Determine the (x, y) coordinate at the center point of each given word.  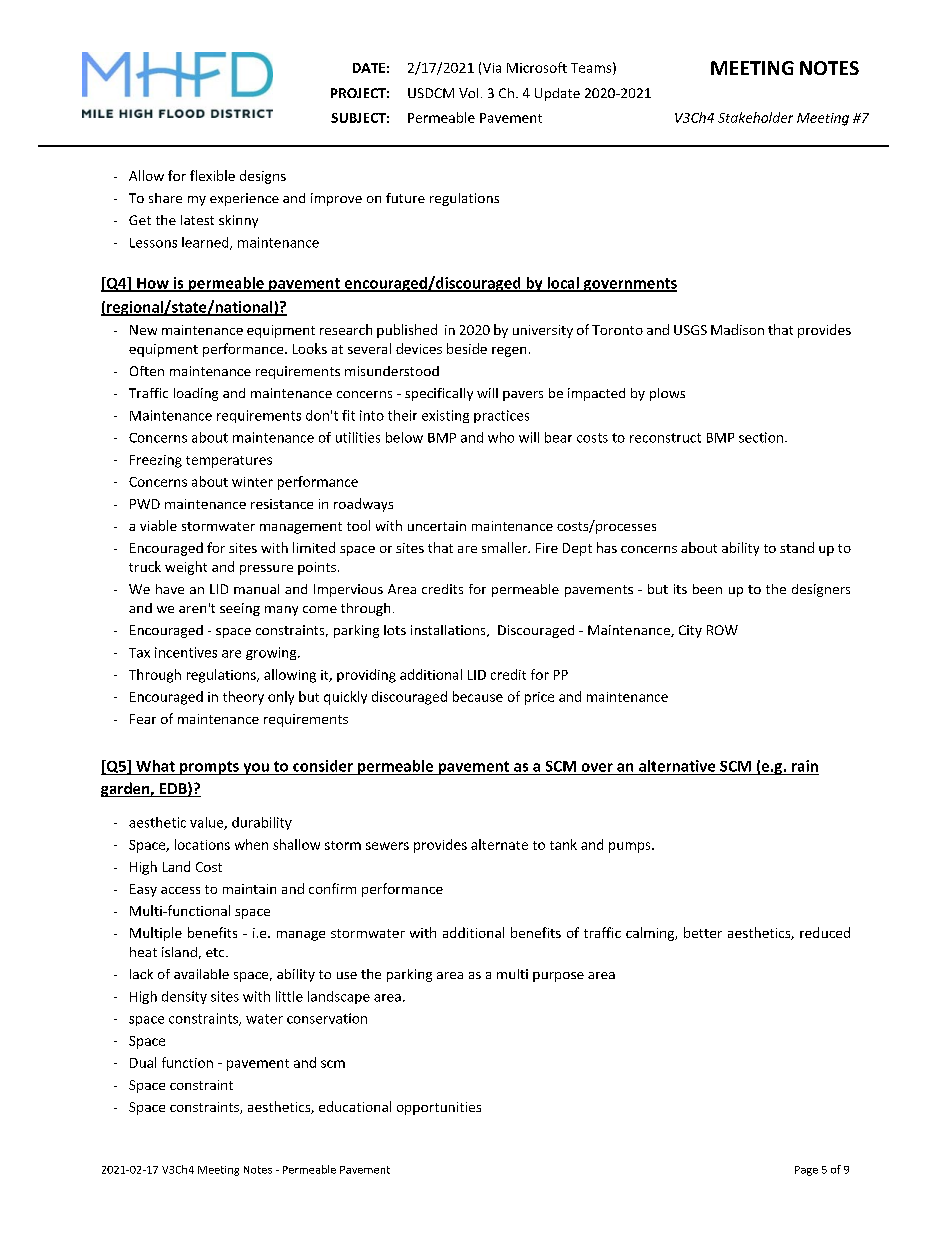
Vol (468, 93)
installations (449, 631)
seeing (240, 609)
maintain (249, 889)
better (703, 932)
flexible (212, 175)
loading (196, 394)
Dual (143, 1062)
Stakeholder (755, 117)
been (707, 589)
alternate (499, 844)
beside (467, 348)
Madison (737, 329)
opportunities (439, 1108)
